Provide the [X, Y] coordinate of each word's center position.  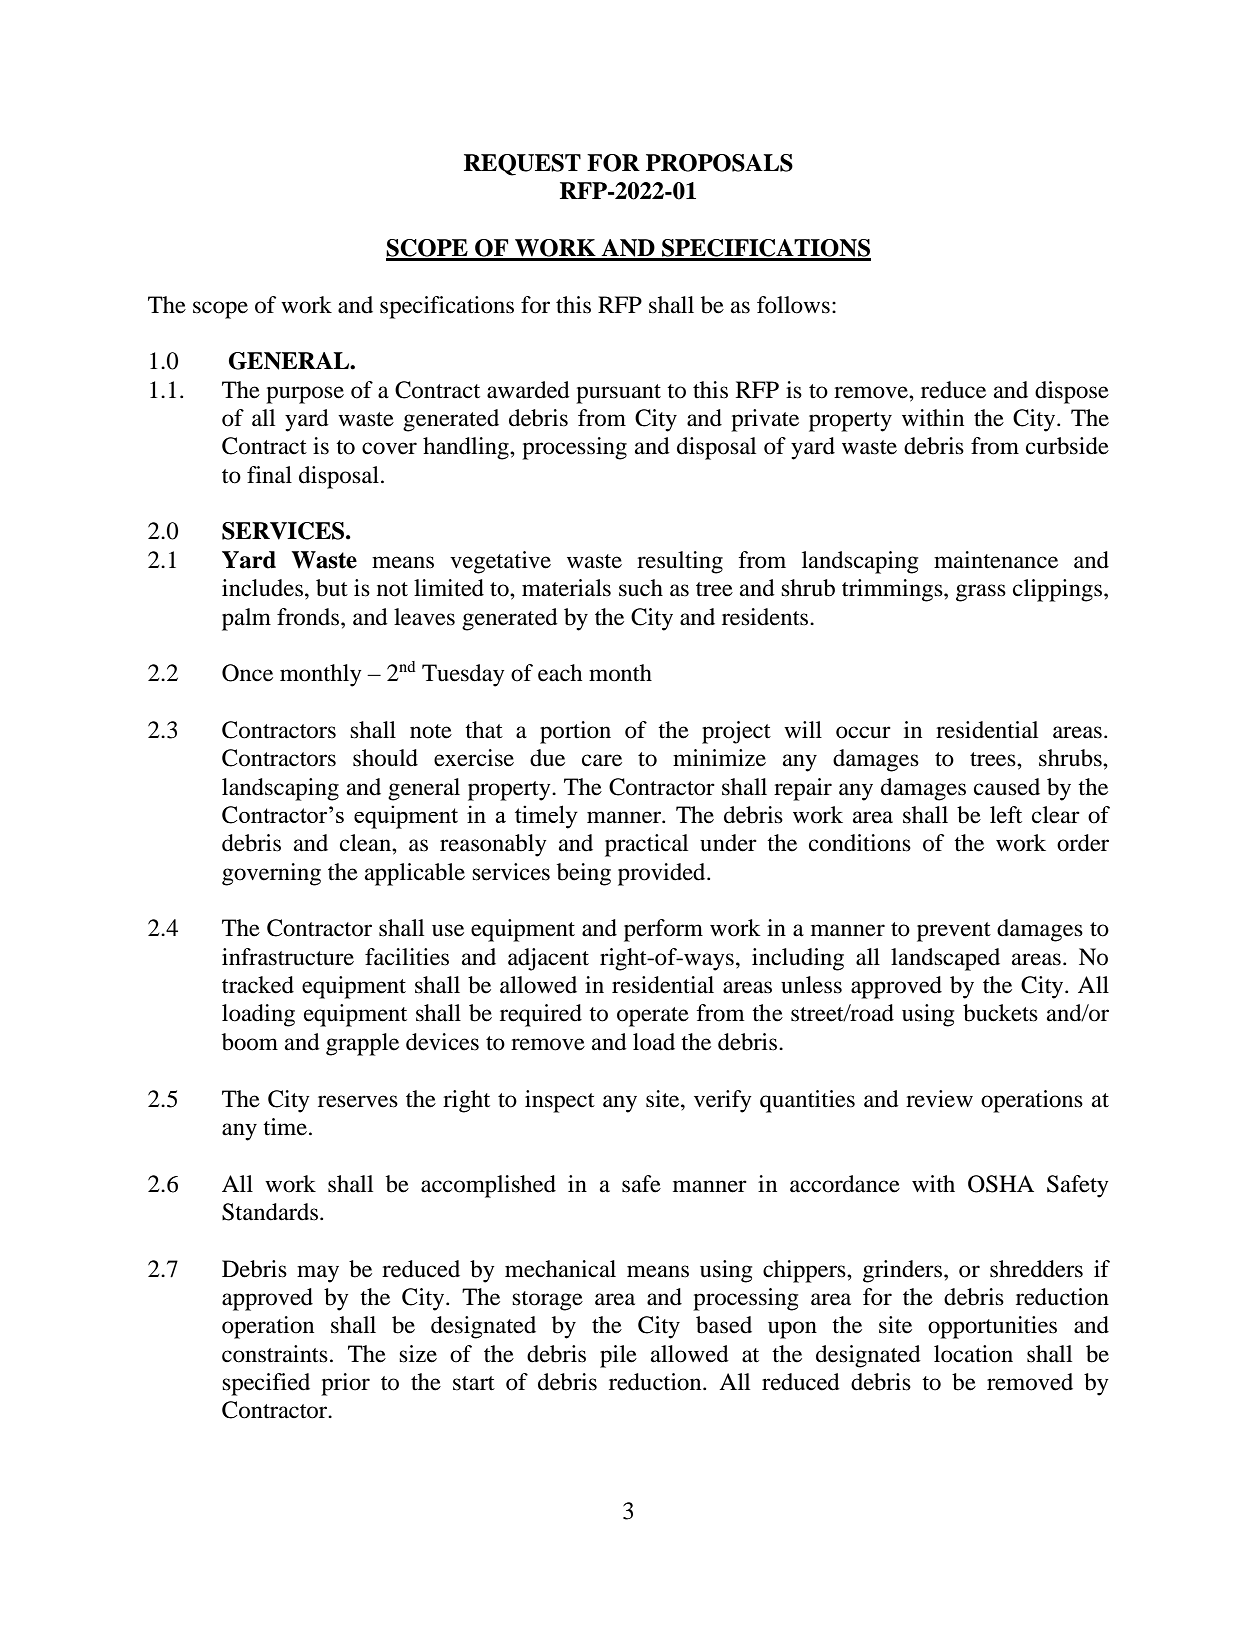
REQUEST [522, 165]
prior [345, 1384]
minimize [719, 758]
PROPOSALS [719, 163]
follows [793, 305]
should [385, 758]
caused [1007, 787]
